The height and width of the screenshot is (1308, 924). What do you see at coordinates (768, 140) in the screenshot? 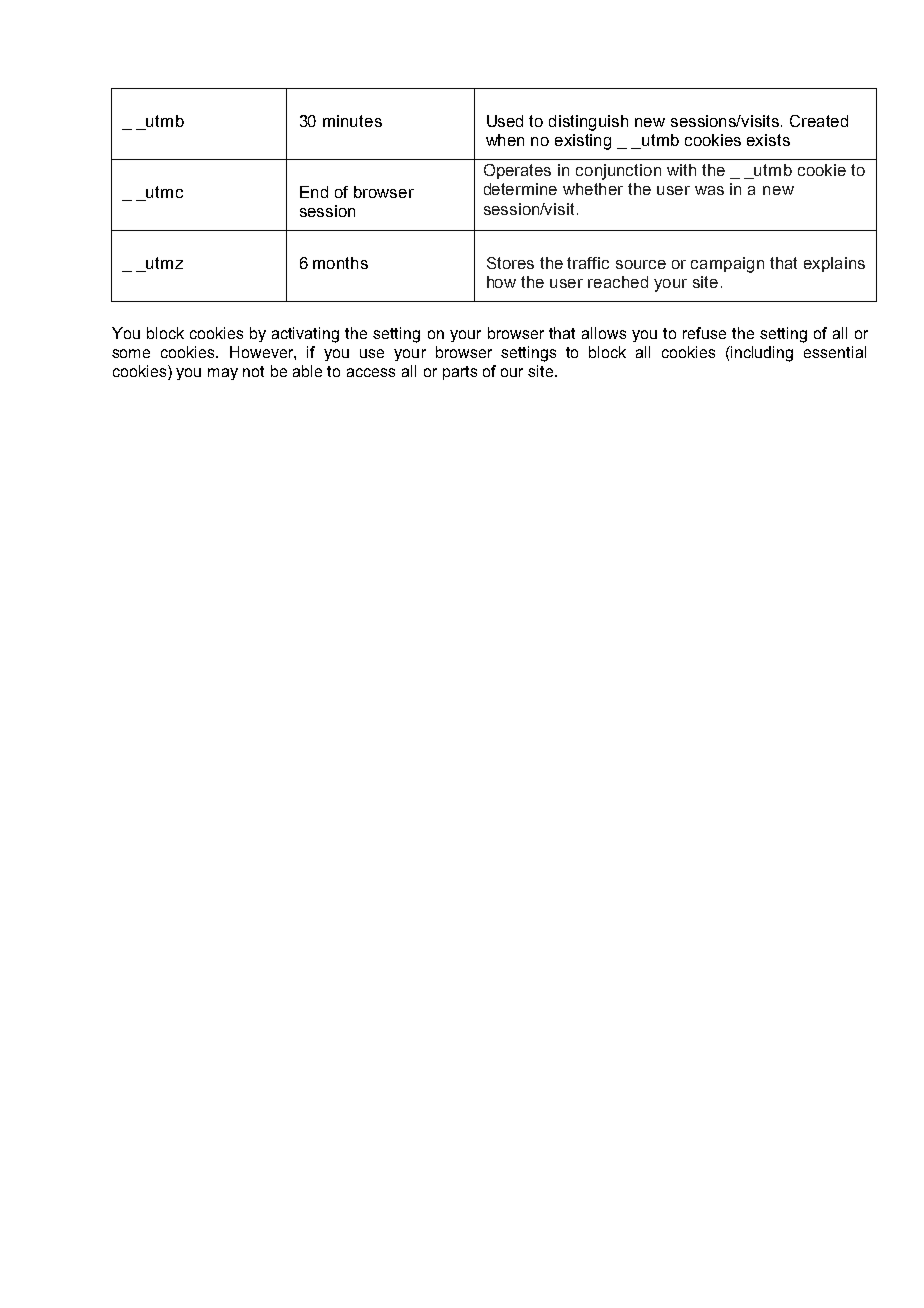
I see `exists` at bounding box center [768, 140].
